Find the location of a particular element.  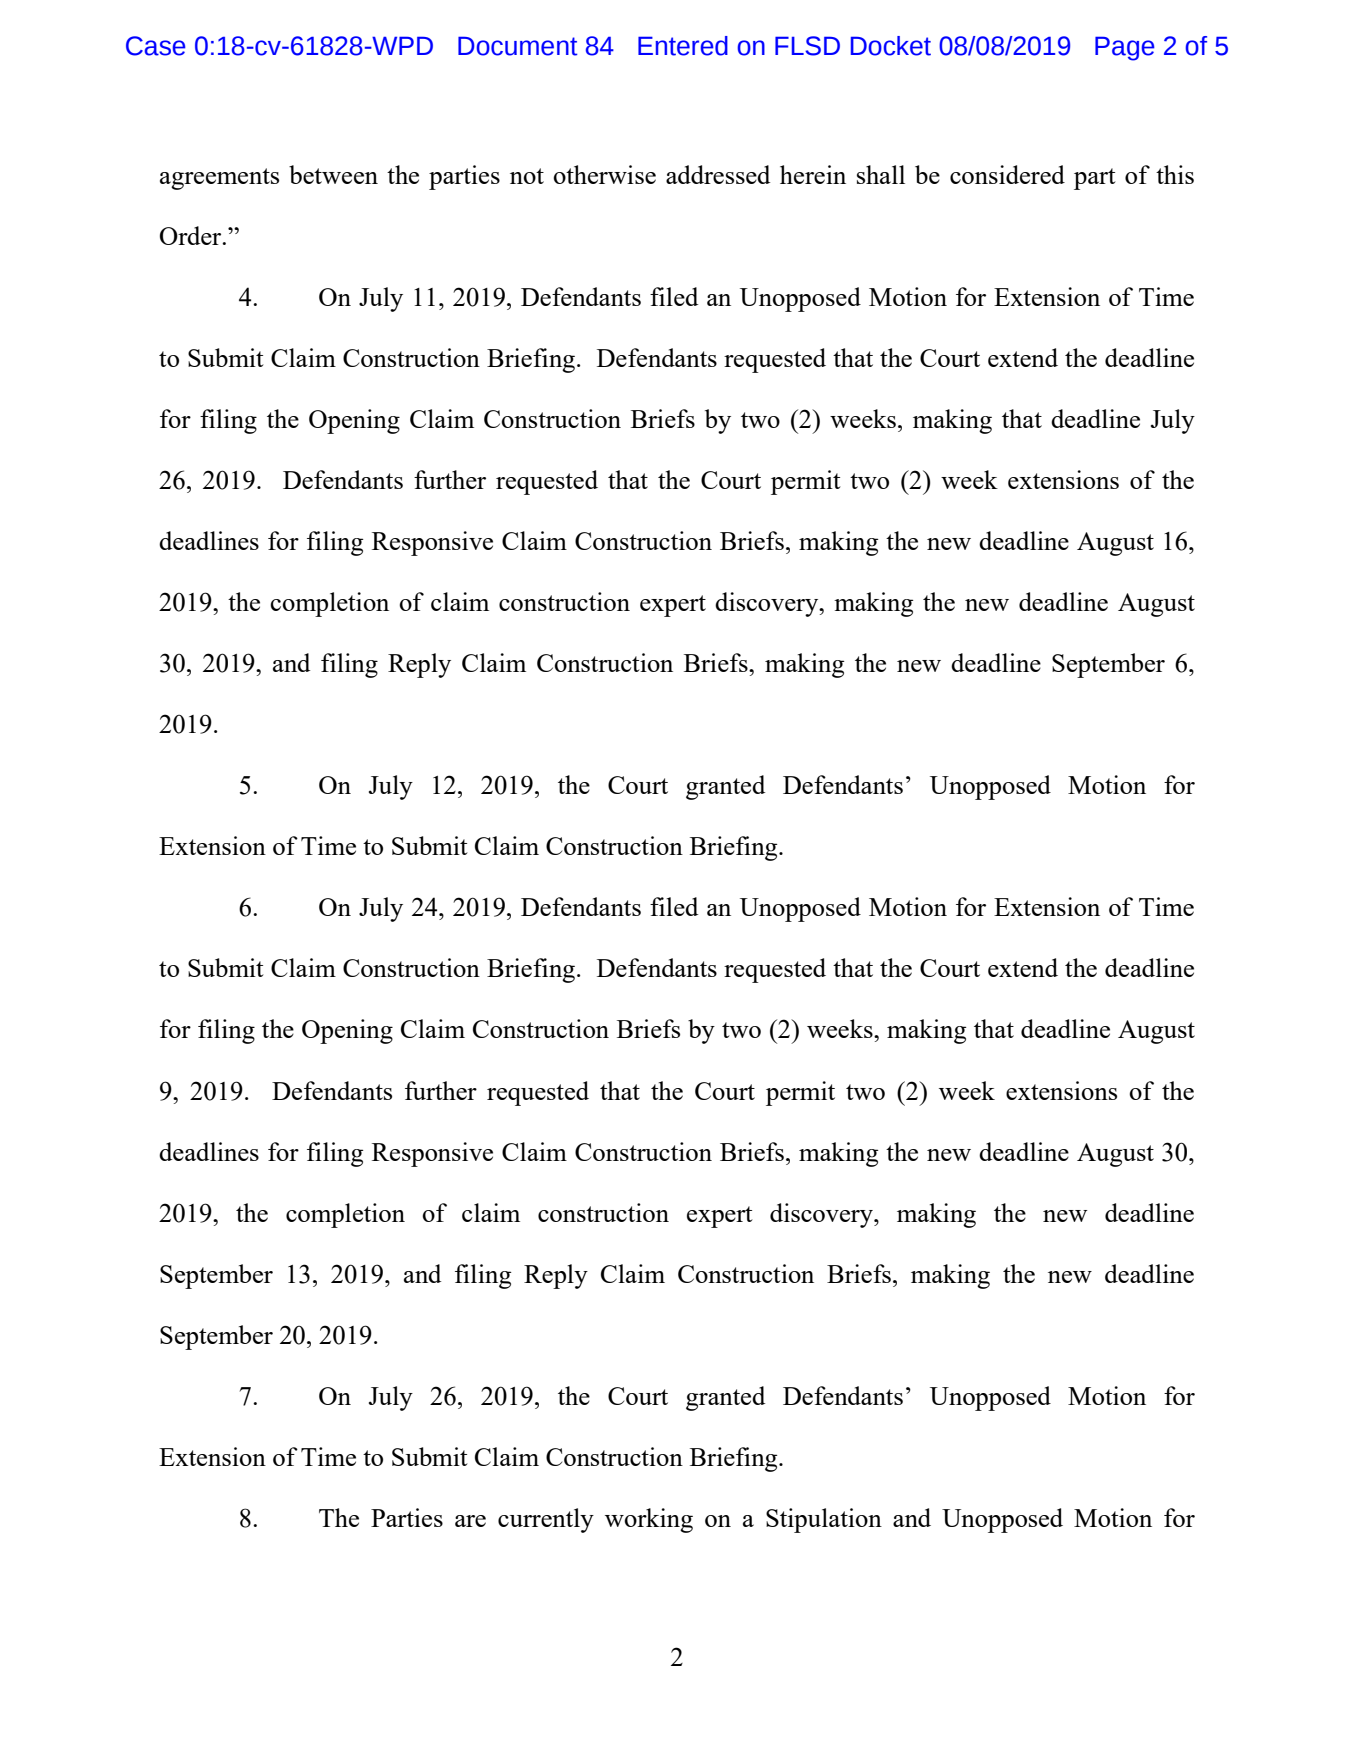

Order is located at coordinates (192, 235).
